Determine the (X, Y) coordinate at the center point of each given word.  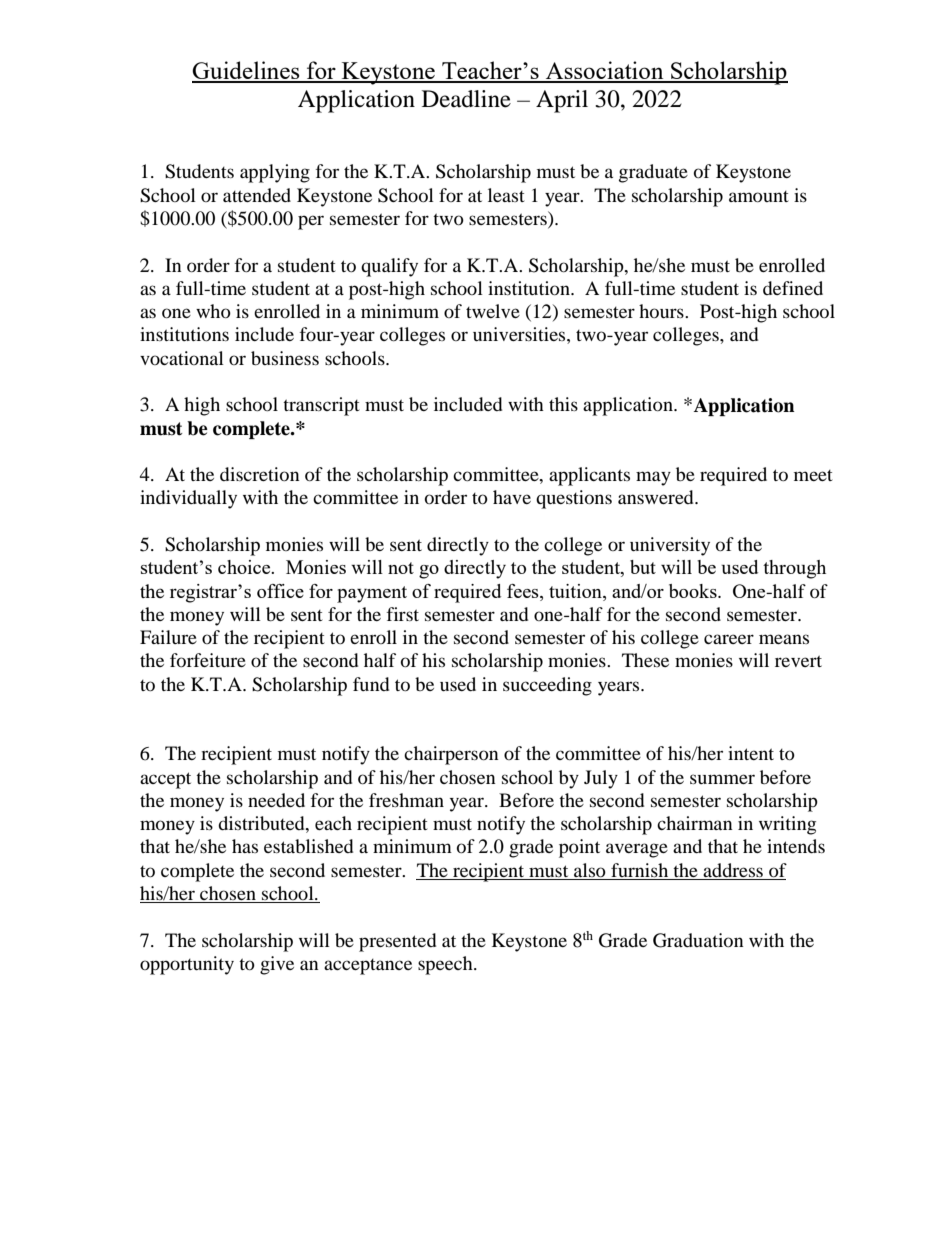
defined (793, 288)
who (213, 311)
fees (524, 591)
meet (813, 475)
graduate (653, 173)
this (563, 404)
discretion (260, 474)
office (280, 591)
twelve (493, 311)
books (694, 591)
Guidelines (247, 71)
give (277, 965)
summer (722, 779)
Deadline (466, 99)
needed (276, 800)
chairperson (451, 755)
